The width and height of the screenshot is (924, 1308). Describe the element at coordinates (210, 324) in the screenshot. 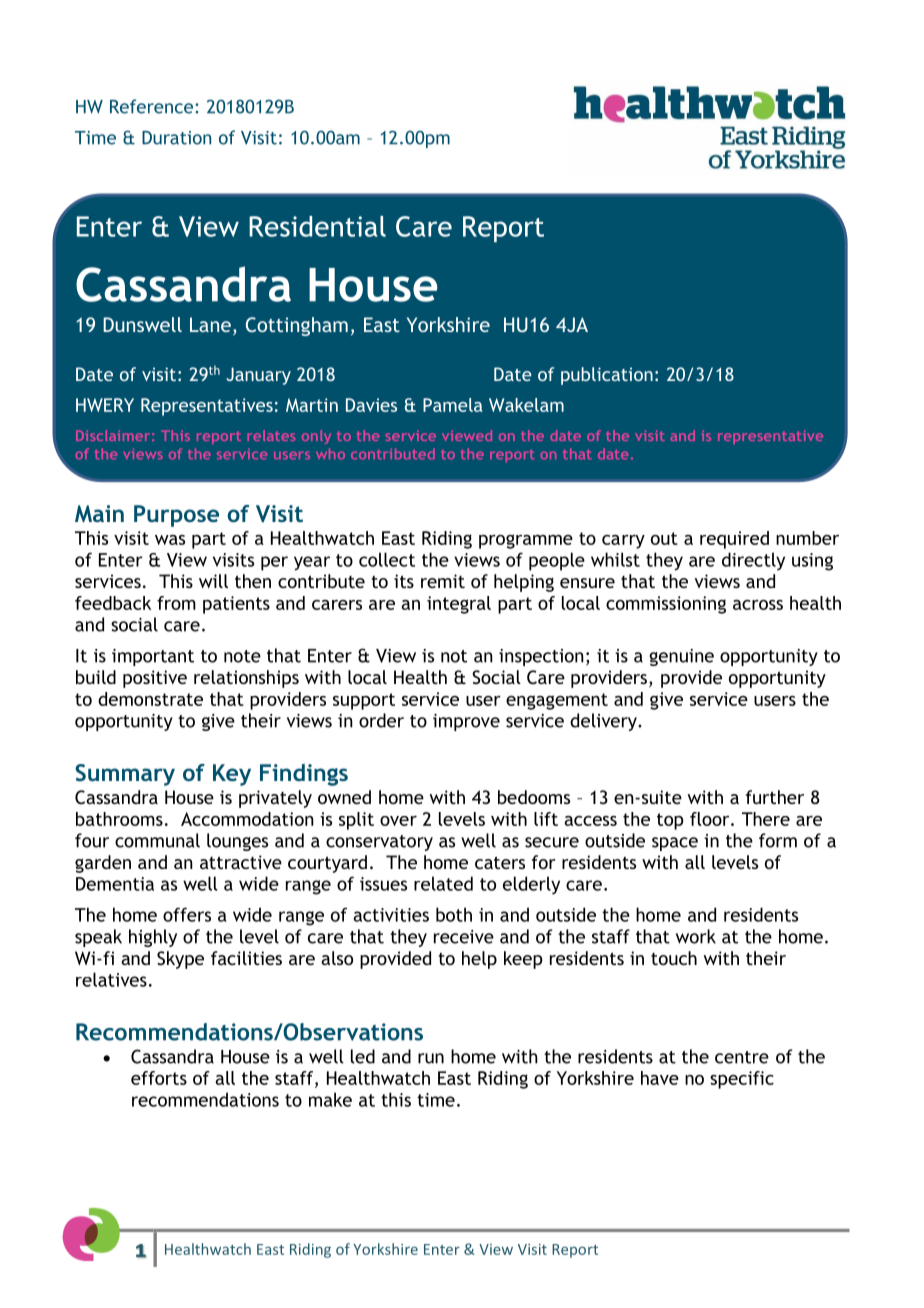

I see `Lane` at that location.
